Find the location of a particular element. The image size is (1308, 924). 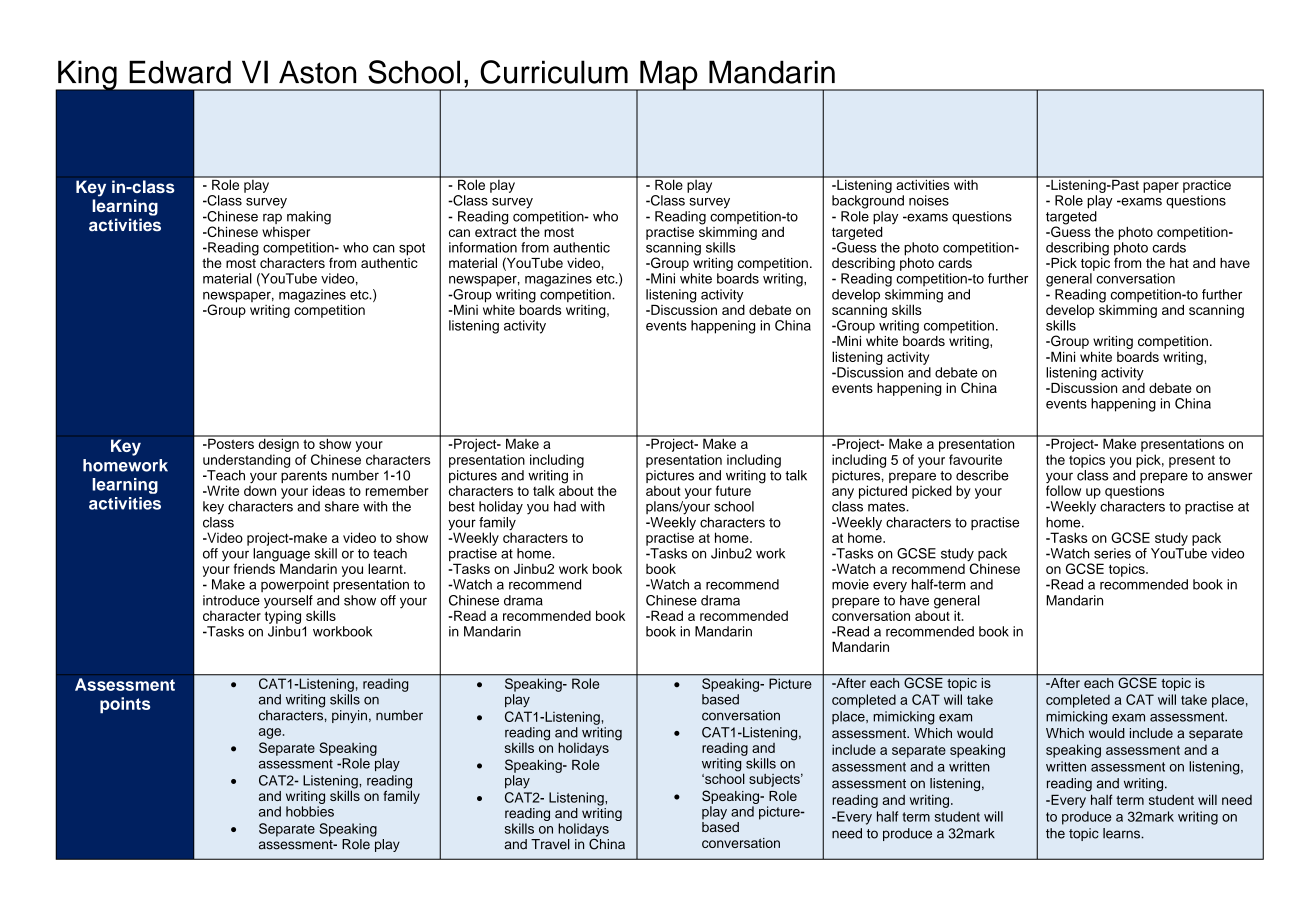

Aston is located at coordinates (317, 72).
